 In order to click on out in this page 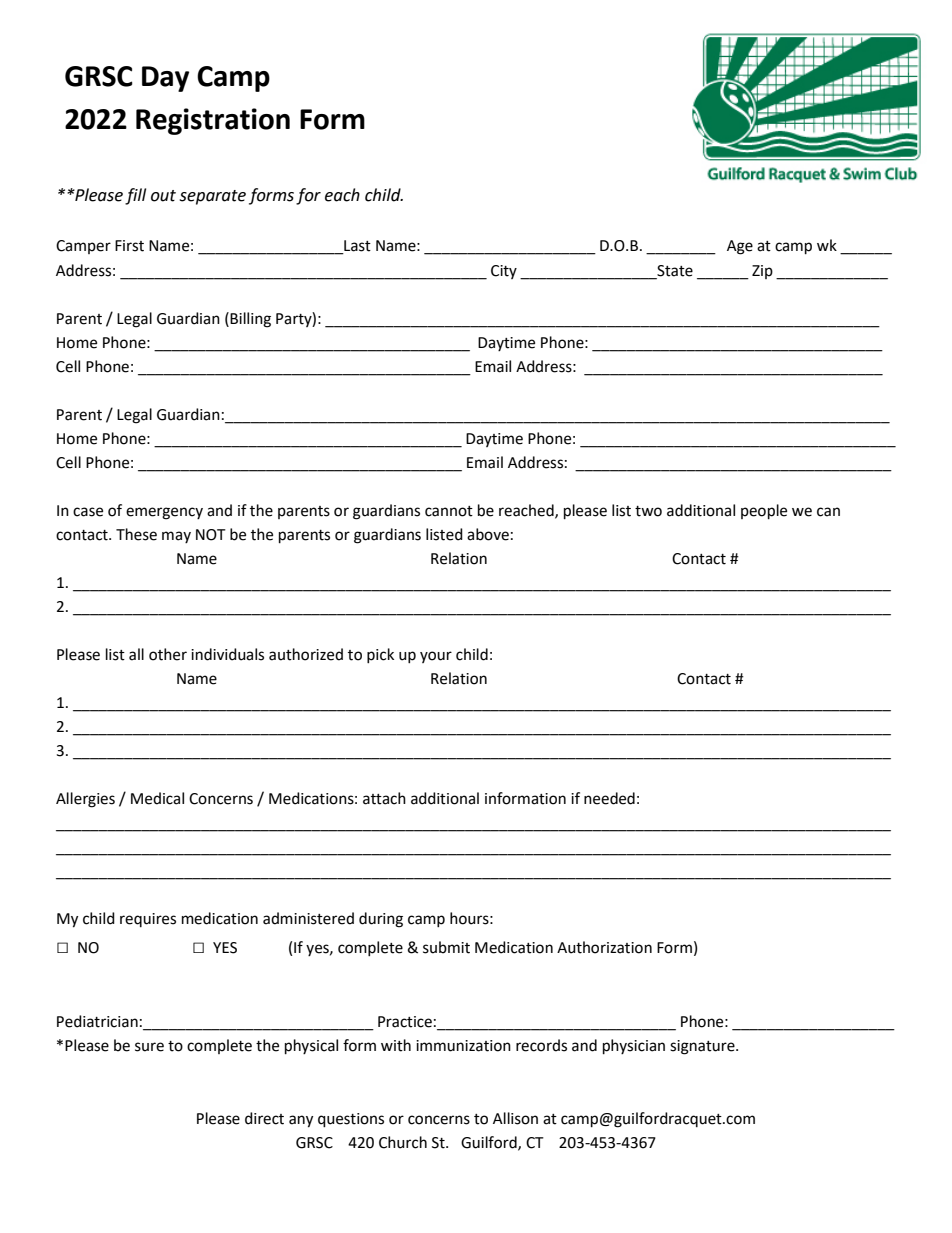, I will do `click(163, 196)`.
